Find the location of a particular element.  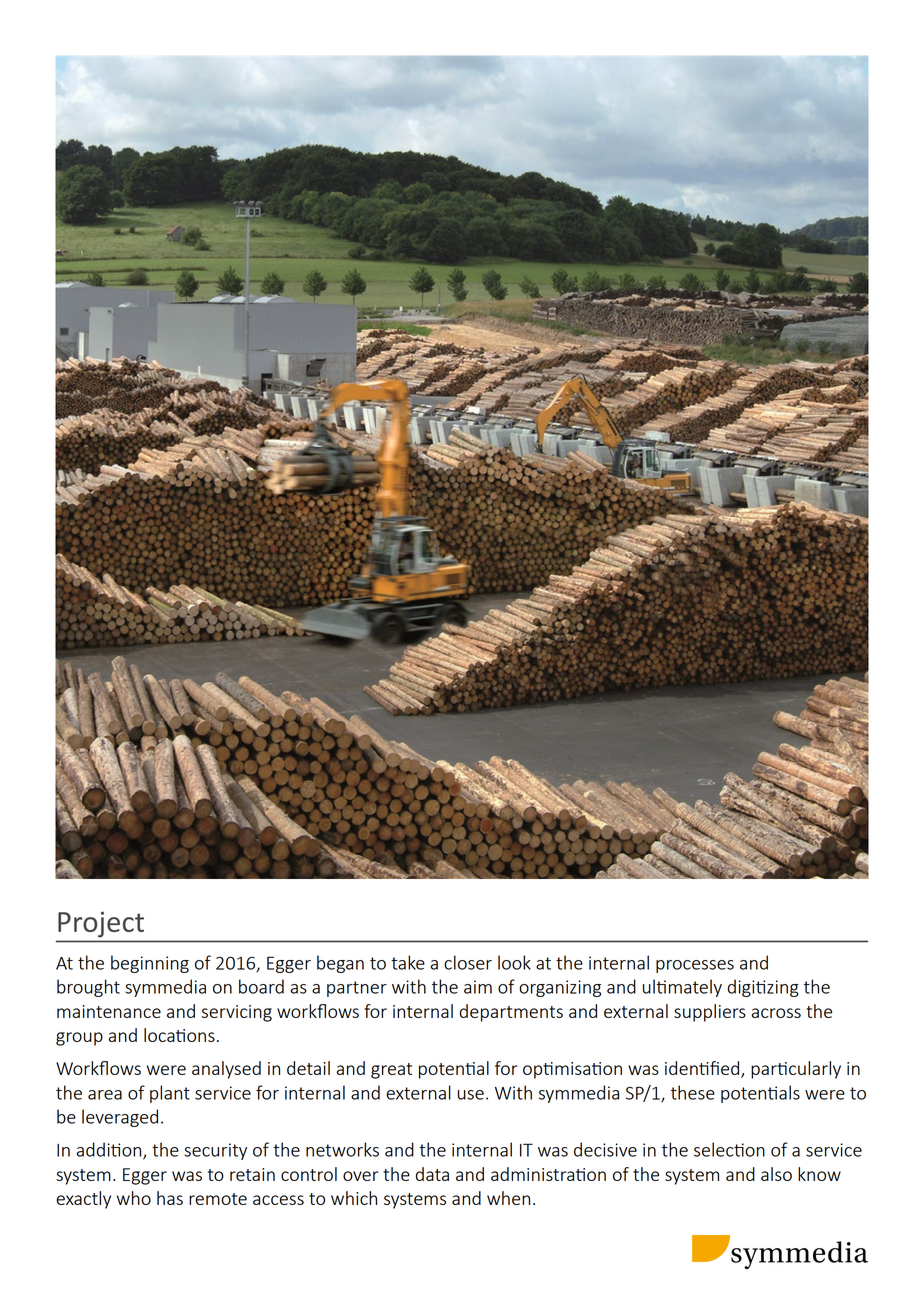

digitizing is located at coordinates (763, 988).
